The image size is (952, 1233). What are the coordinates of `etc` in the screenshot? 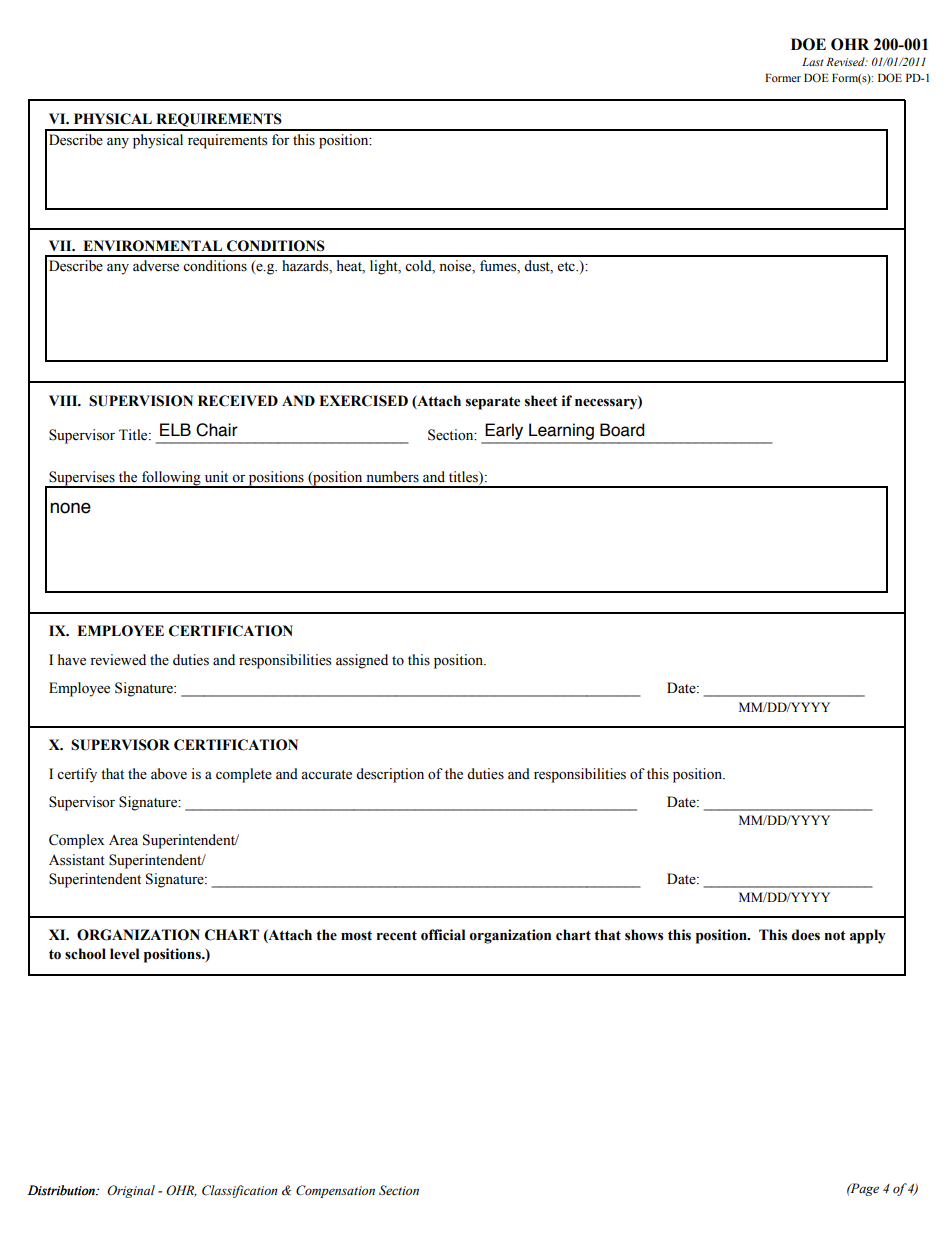 It's located at (567, 267).
